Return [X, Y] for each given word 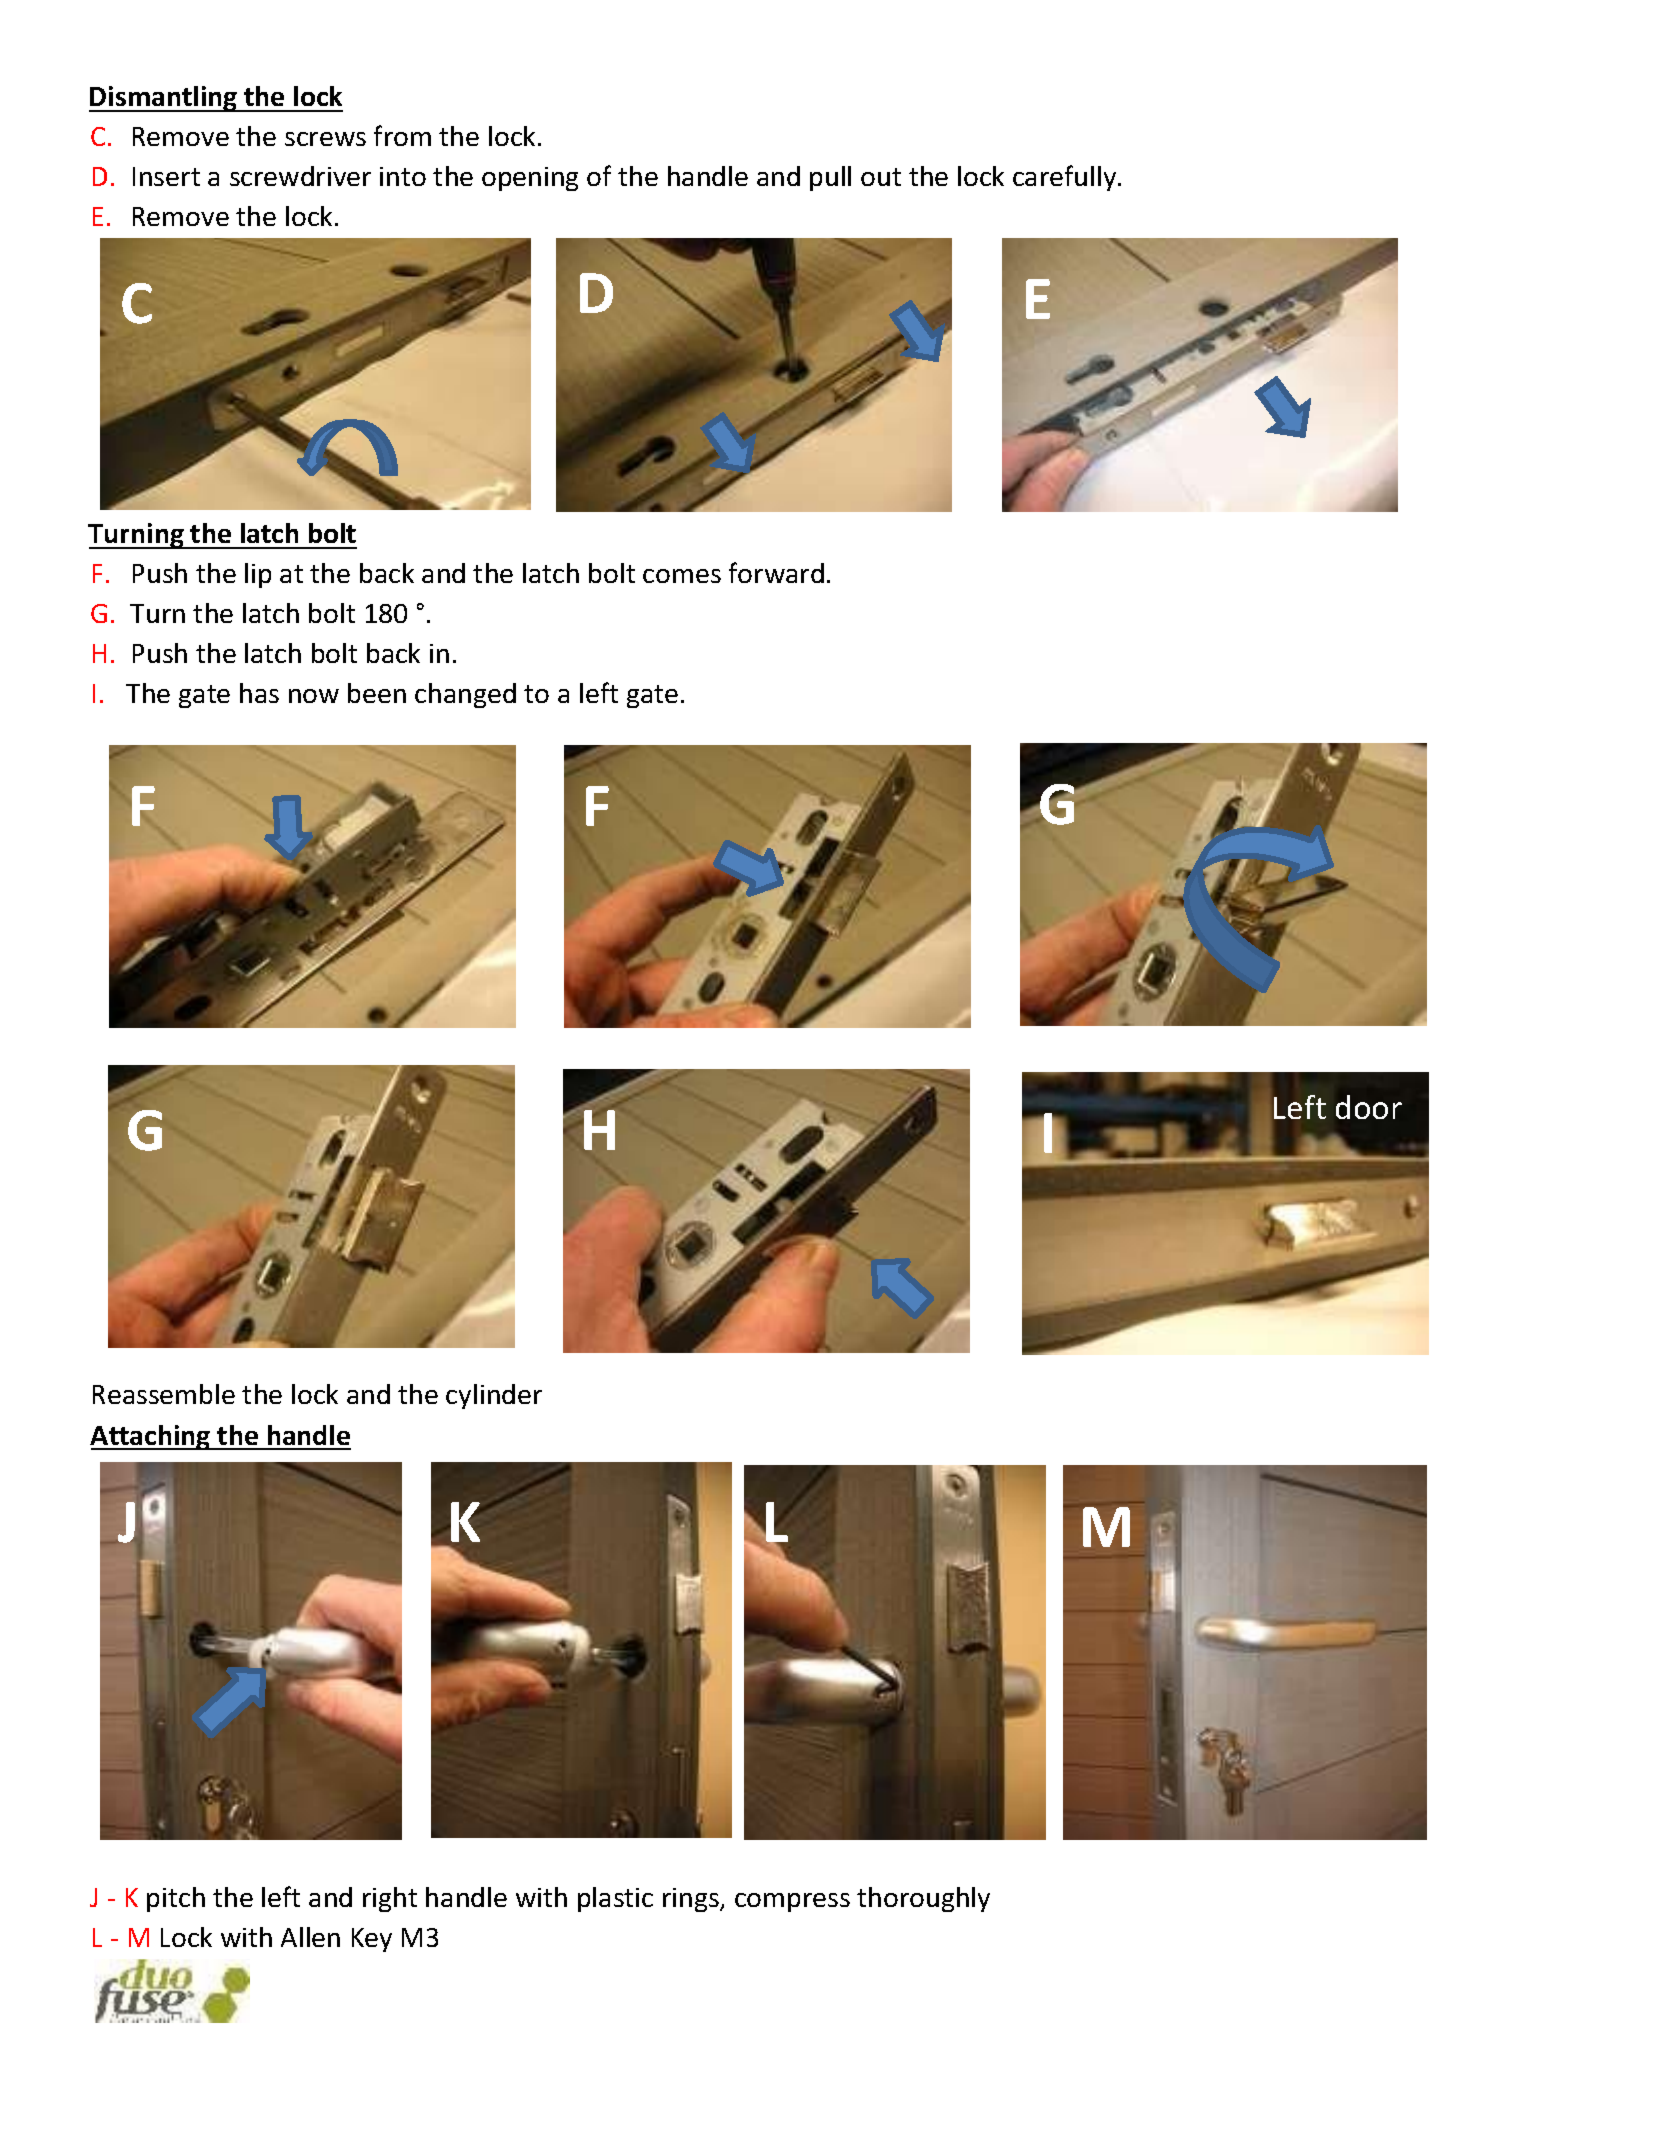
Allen [310, 1937]
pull [830, 178]
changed [465, 695]
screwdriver [300, 176]
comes [682, 576]
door [1369, 1107]
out [881, 177]
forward [776, 572]
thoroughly [923, 1899]
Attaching [151, 1437]
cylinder [494, 1396]
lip [258, 575]
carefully [1066, 178]
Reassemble [164, 1394]
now [314, 696]
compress [792, 1902]
